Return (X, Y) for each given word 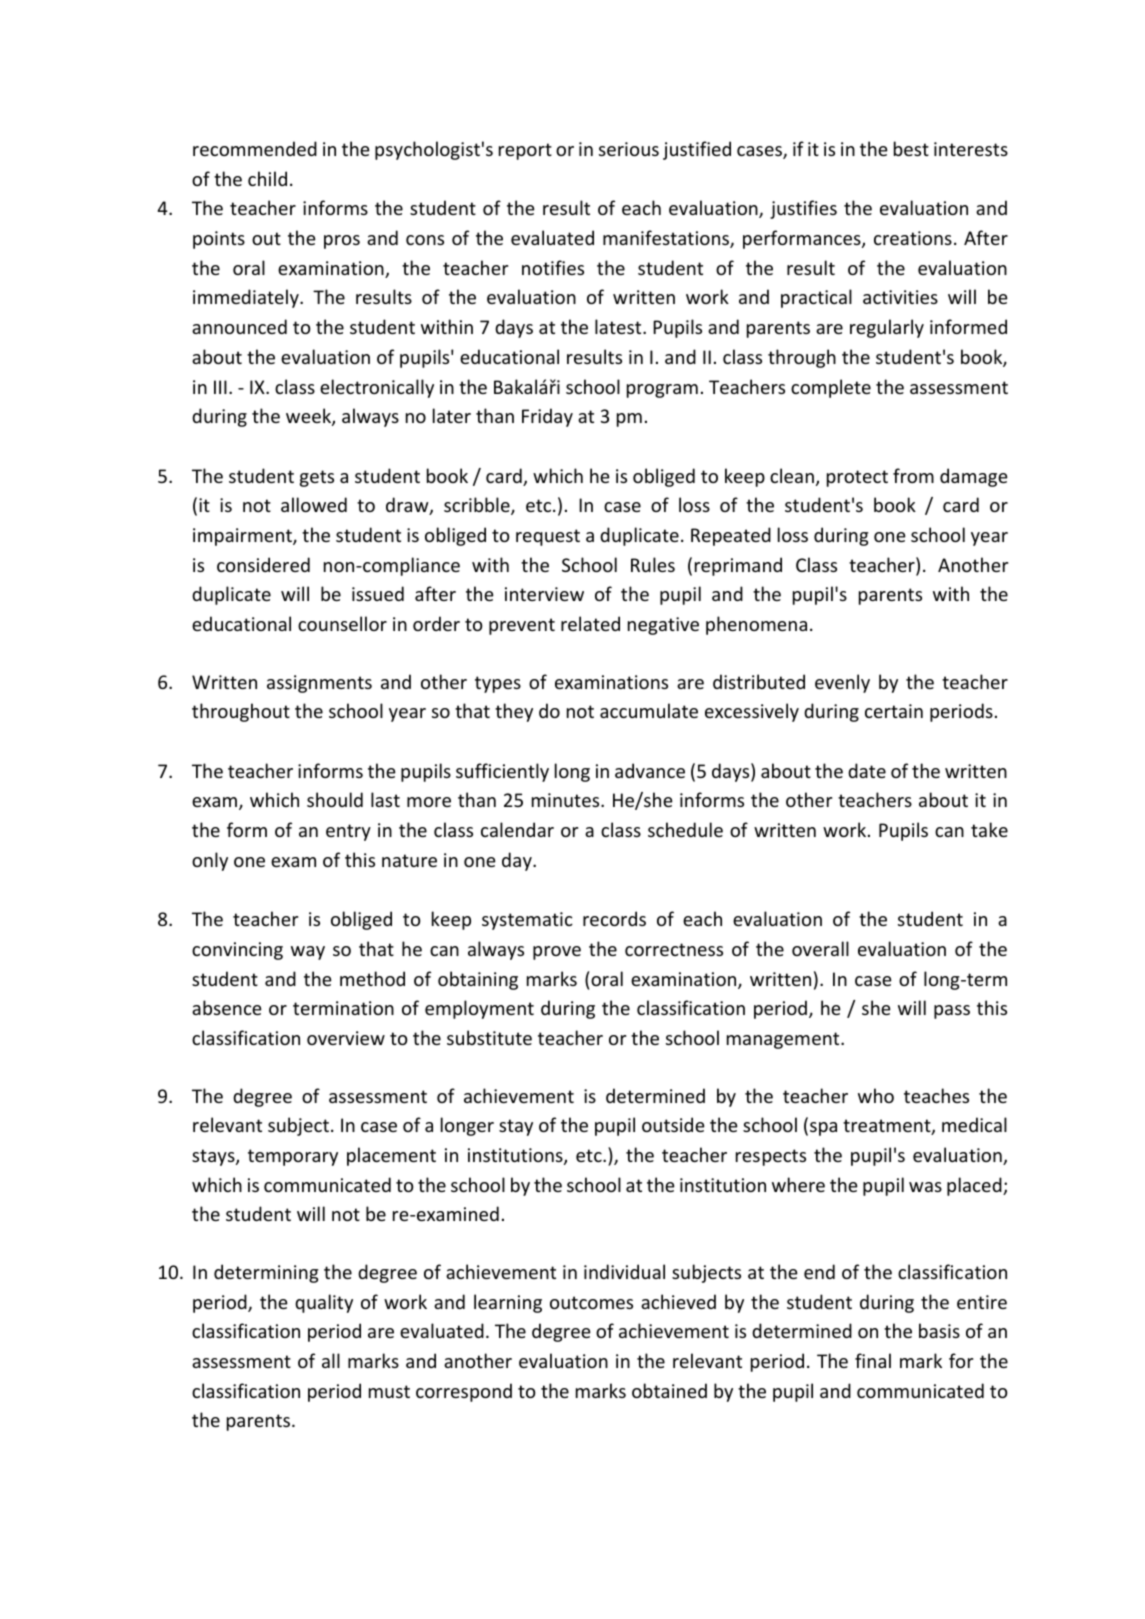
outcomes (591, 1302)
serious (629, 149)
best (911, 148)
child (267, 178)
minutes (567, 800)
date (867, 770)
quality (324, 1303)
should (335, 799)
